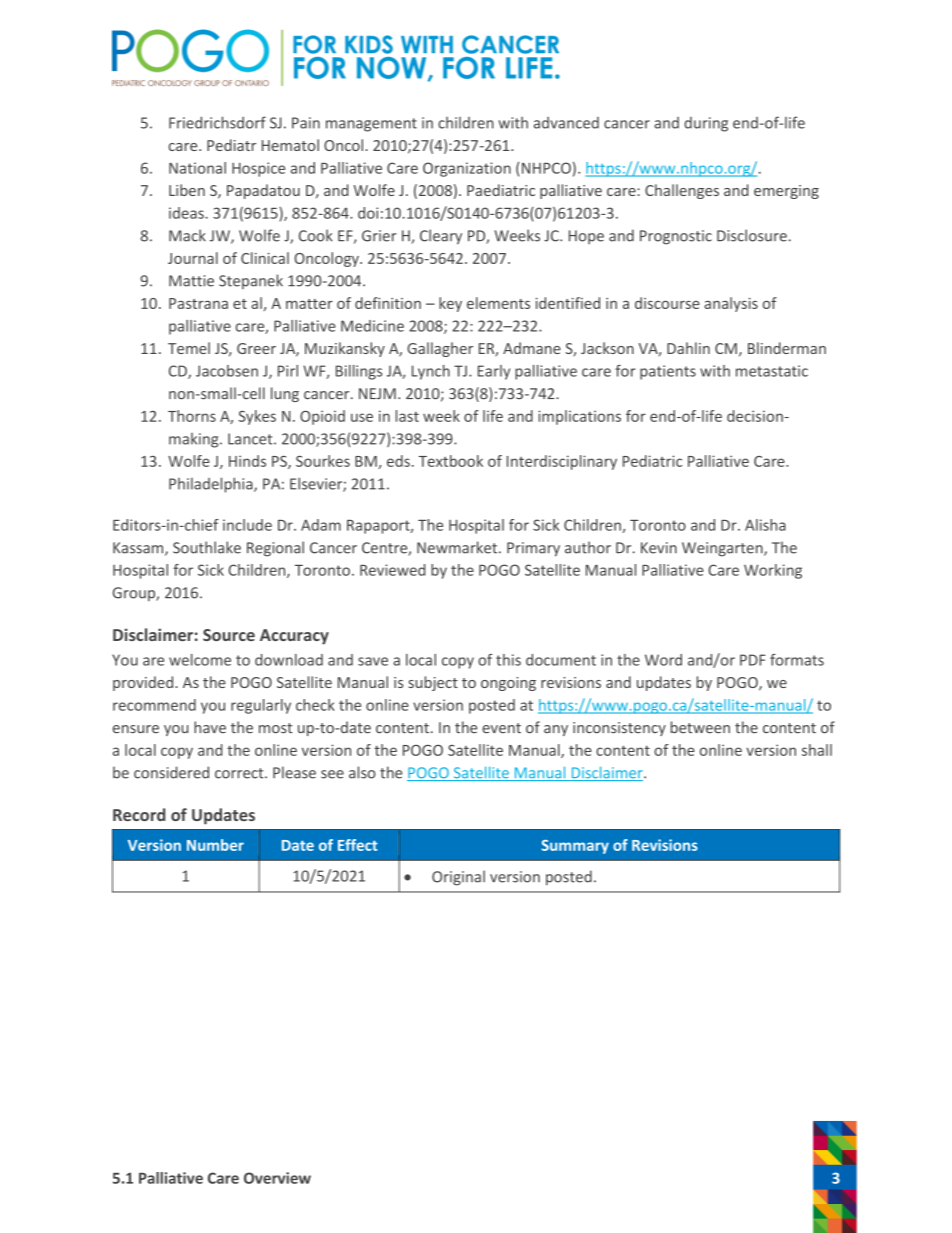 This page has width=952, height=1233. I want to click on Overview, so click(277, 1178).
